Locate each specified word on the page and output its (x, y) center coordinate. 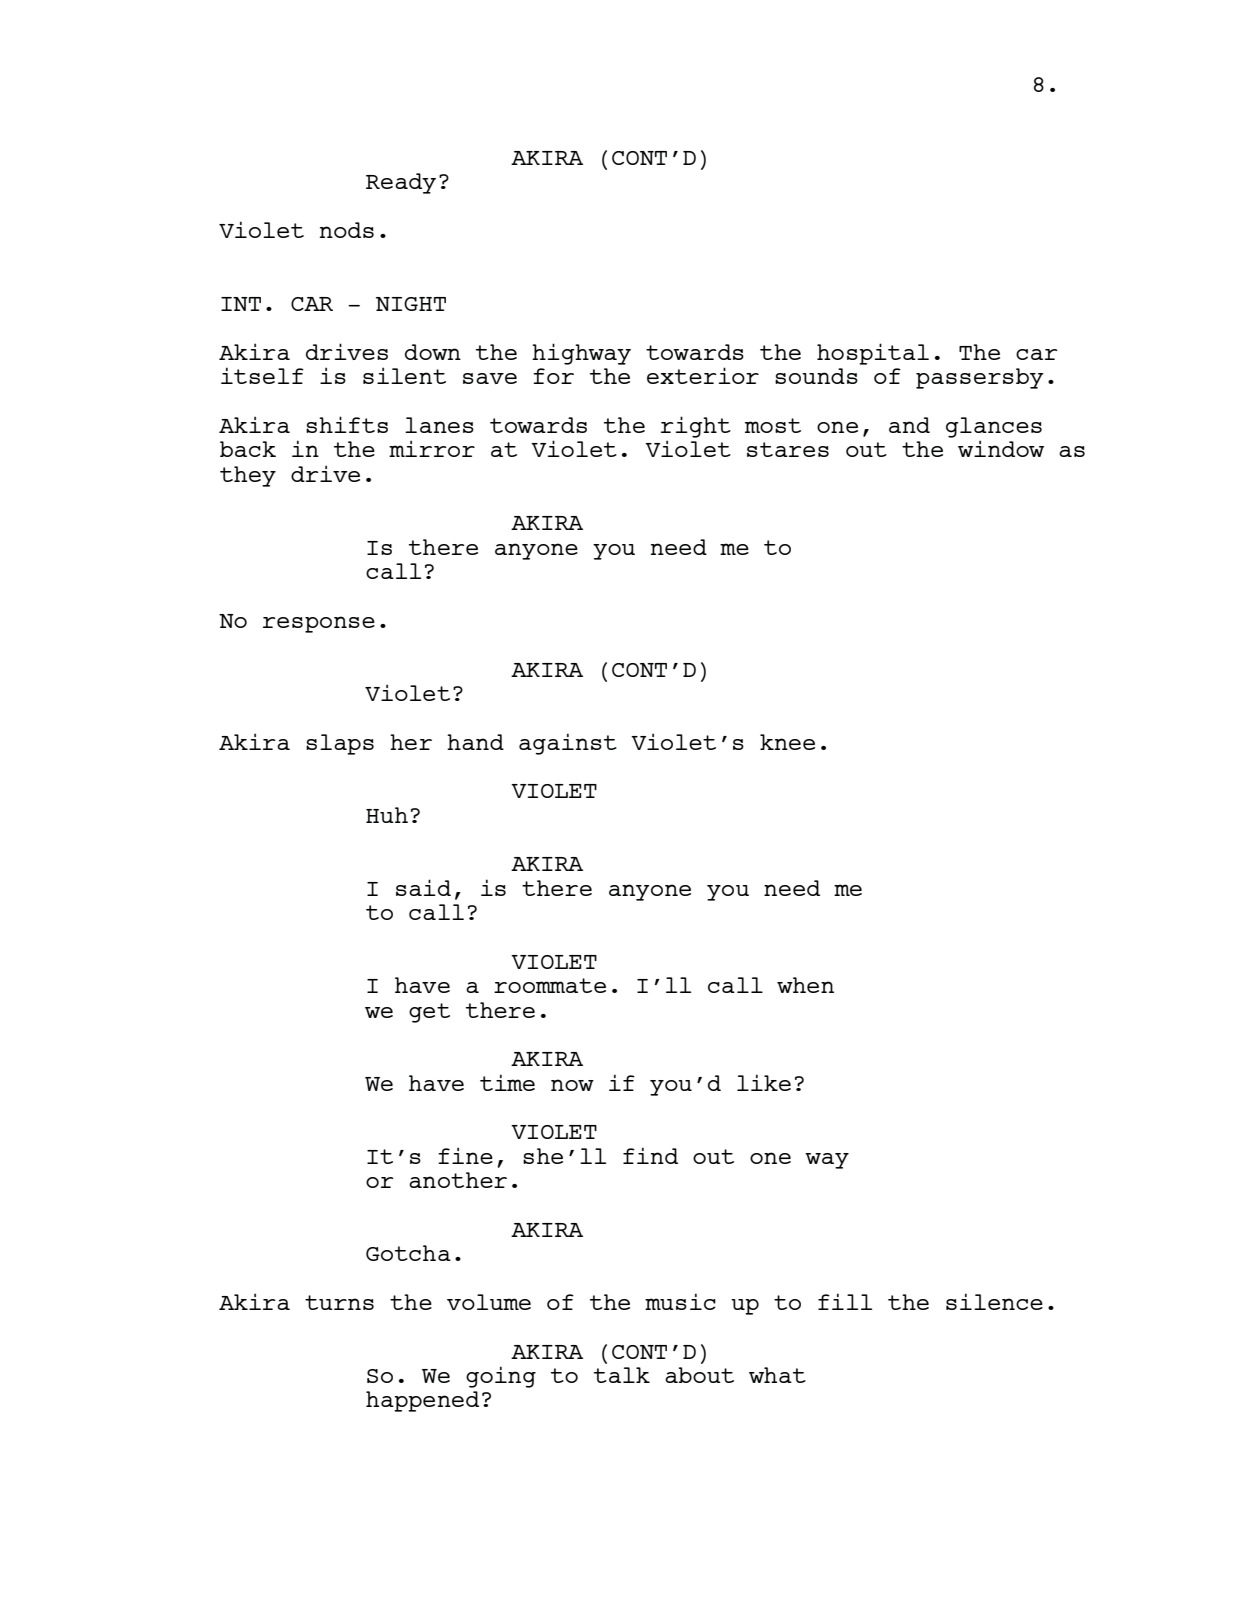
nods (347, 230)
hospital (873, 354)
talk (622, 1375)
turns (339, 1302)
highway (581, 354)
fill (845, 1301)
